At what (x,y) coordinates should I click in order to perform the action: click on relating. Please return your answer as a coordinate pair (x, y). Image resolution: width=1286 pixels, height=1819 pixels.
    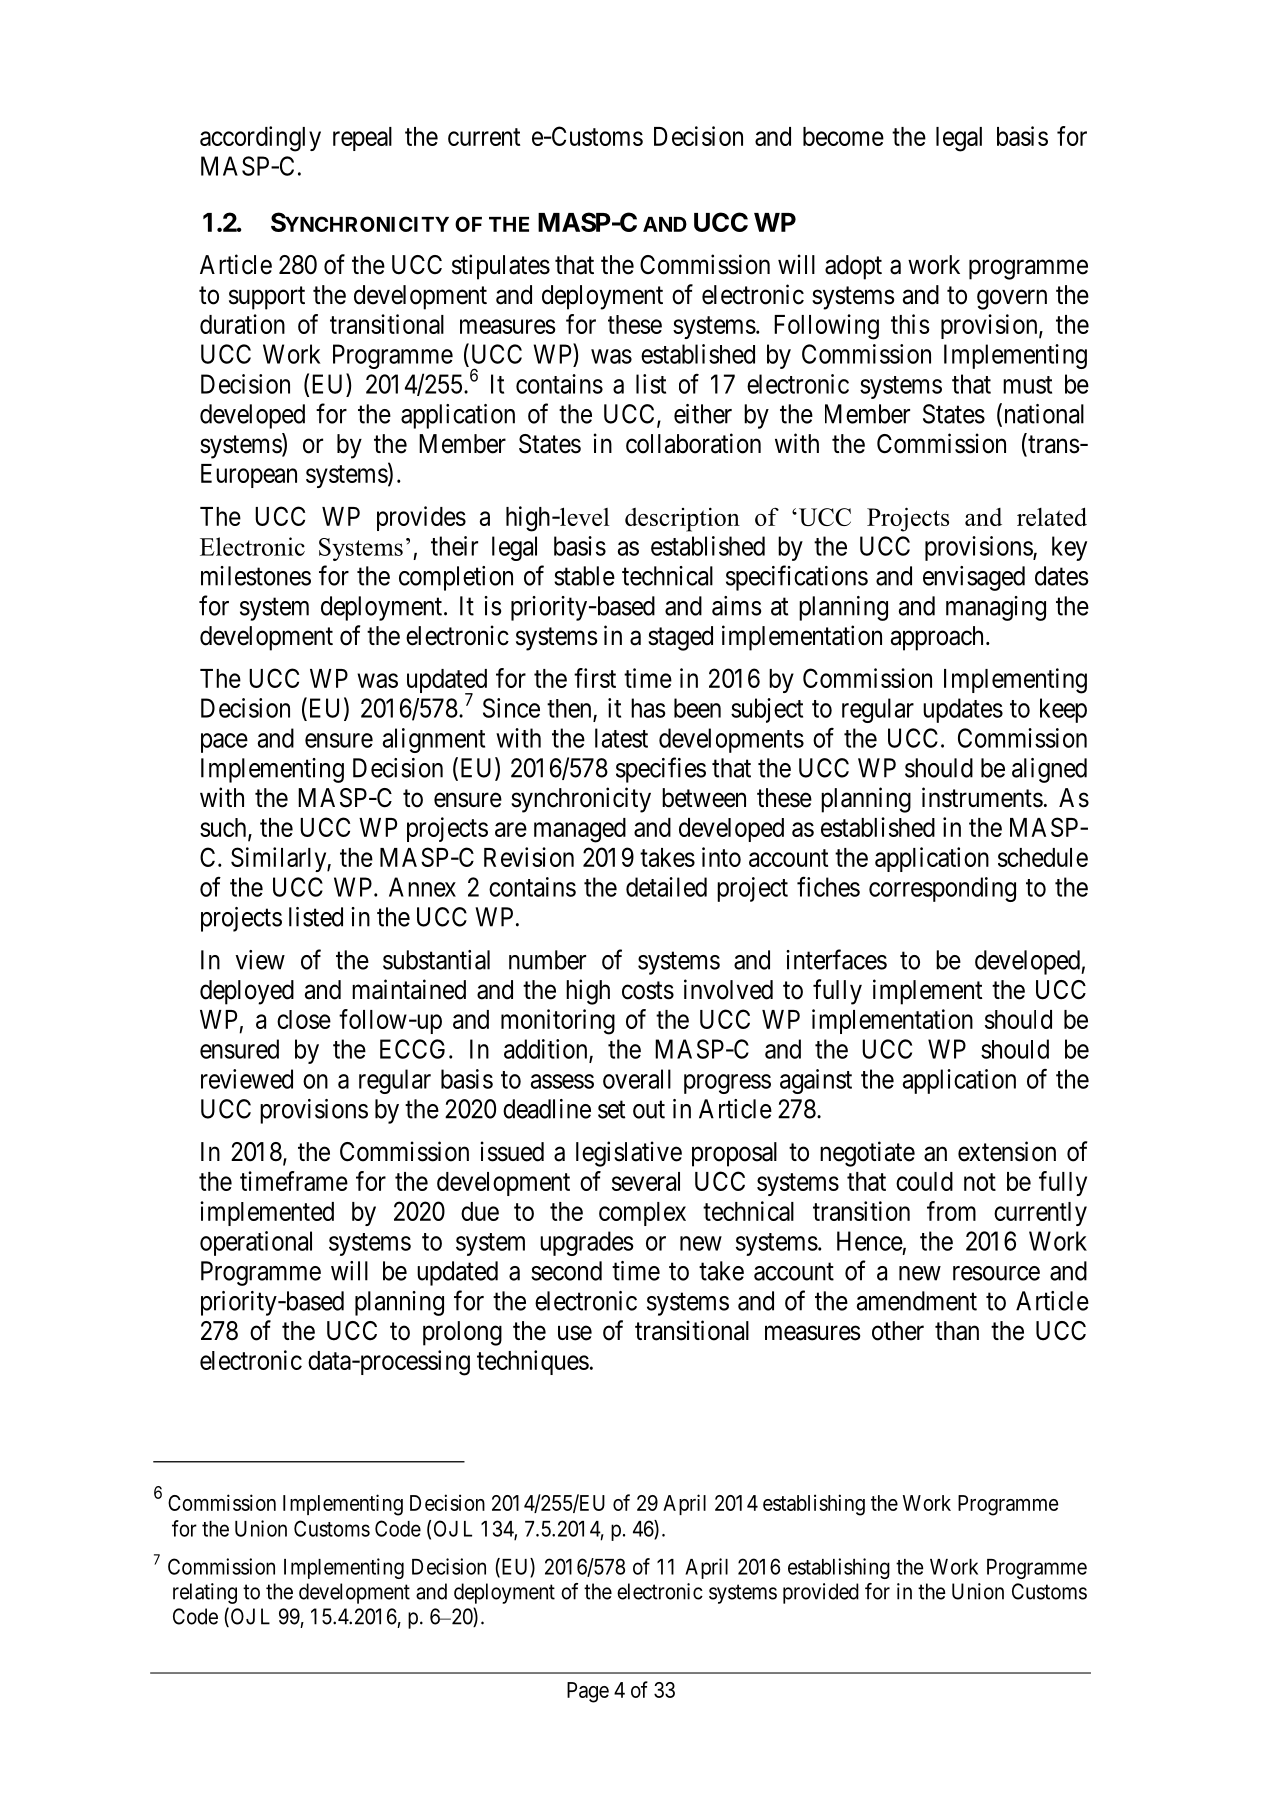
    Looking at the image, I should click on (205, 1593).
